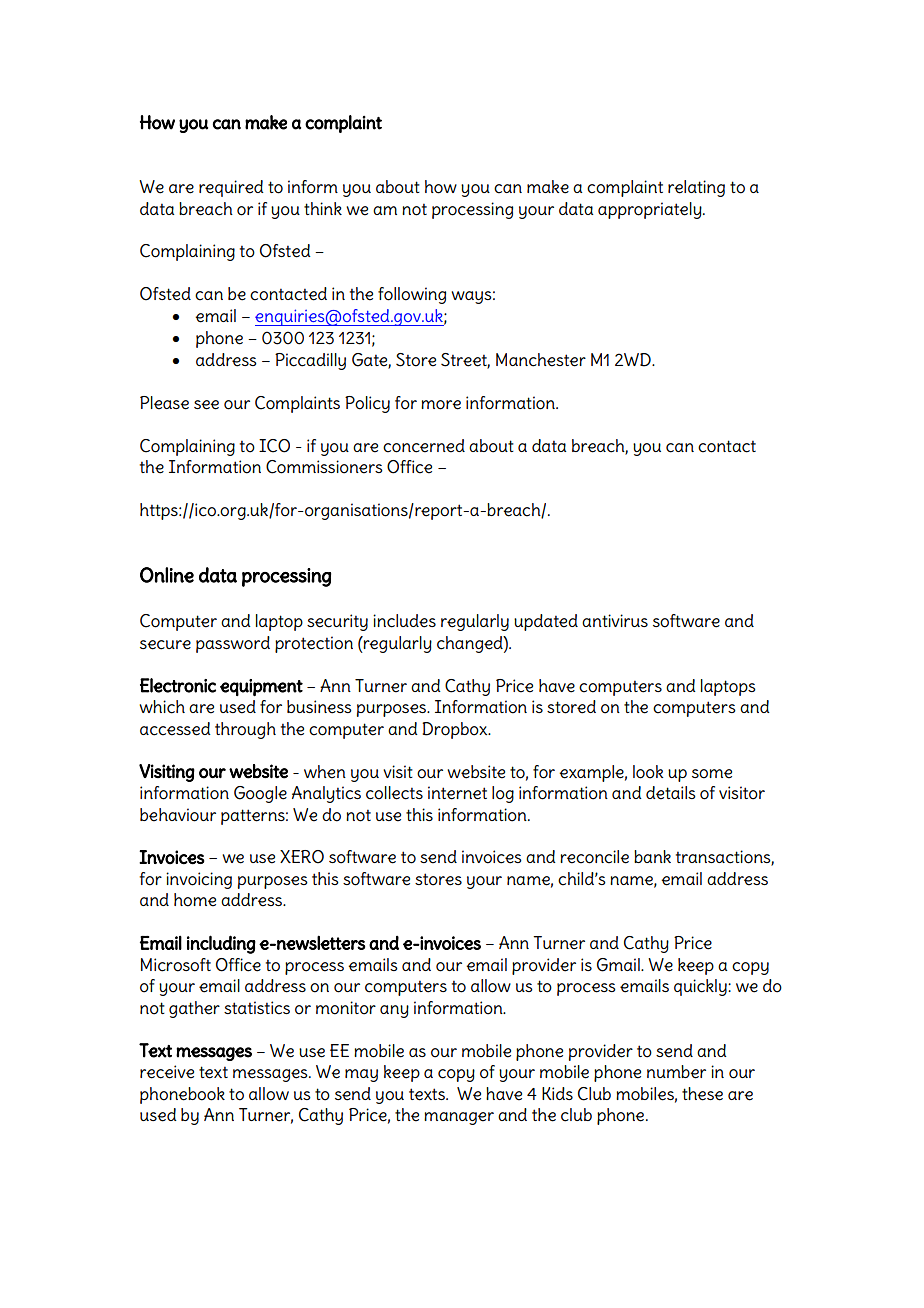 This document has height=1308, width=924. I want to click on following, so click(412, 295).
